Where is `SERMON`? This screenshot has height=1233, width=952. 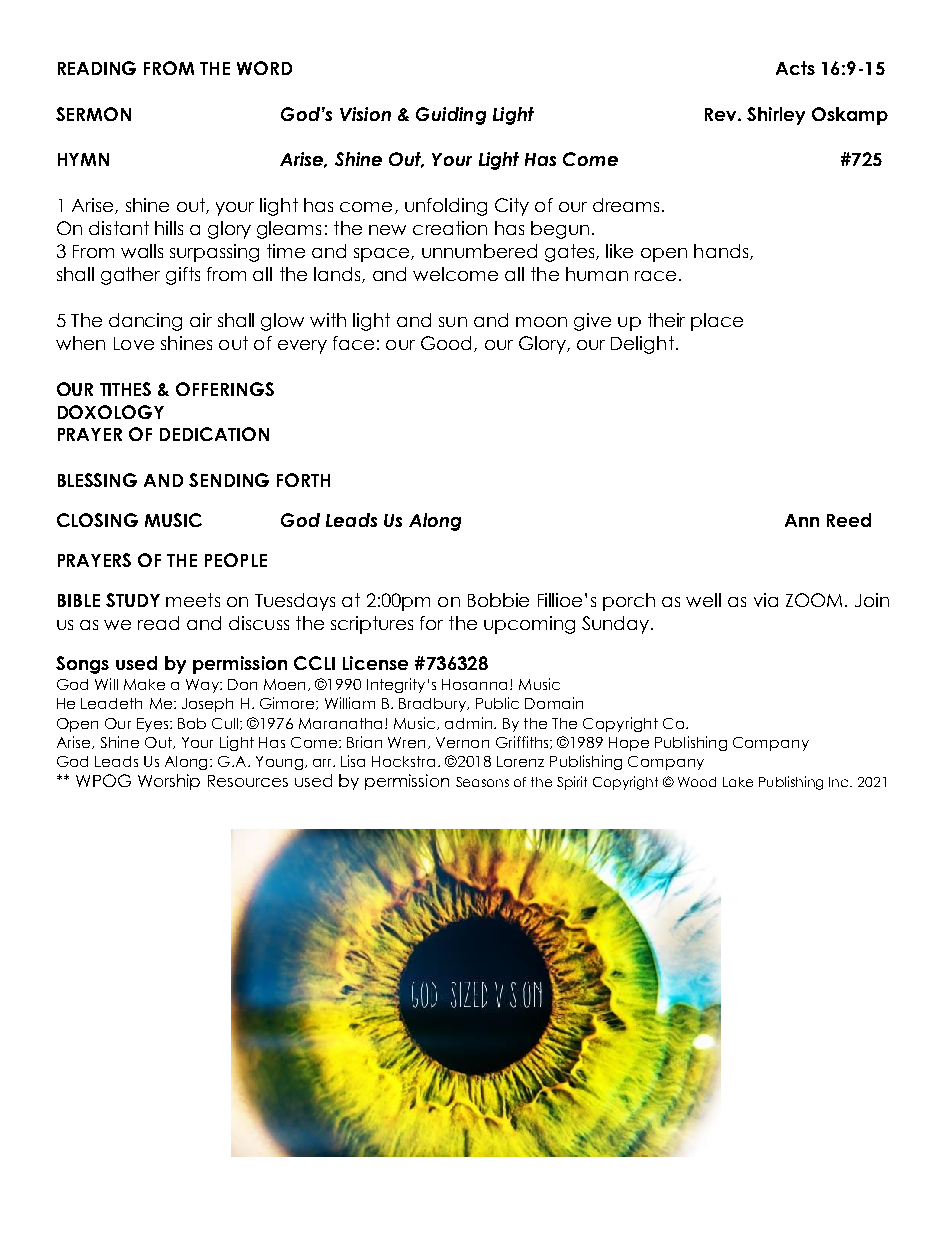
SERMON is located at coordinates (93, 114).
